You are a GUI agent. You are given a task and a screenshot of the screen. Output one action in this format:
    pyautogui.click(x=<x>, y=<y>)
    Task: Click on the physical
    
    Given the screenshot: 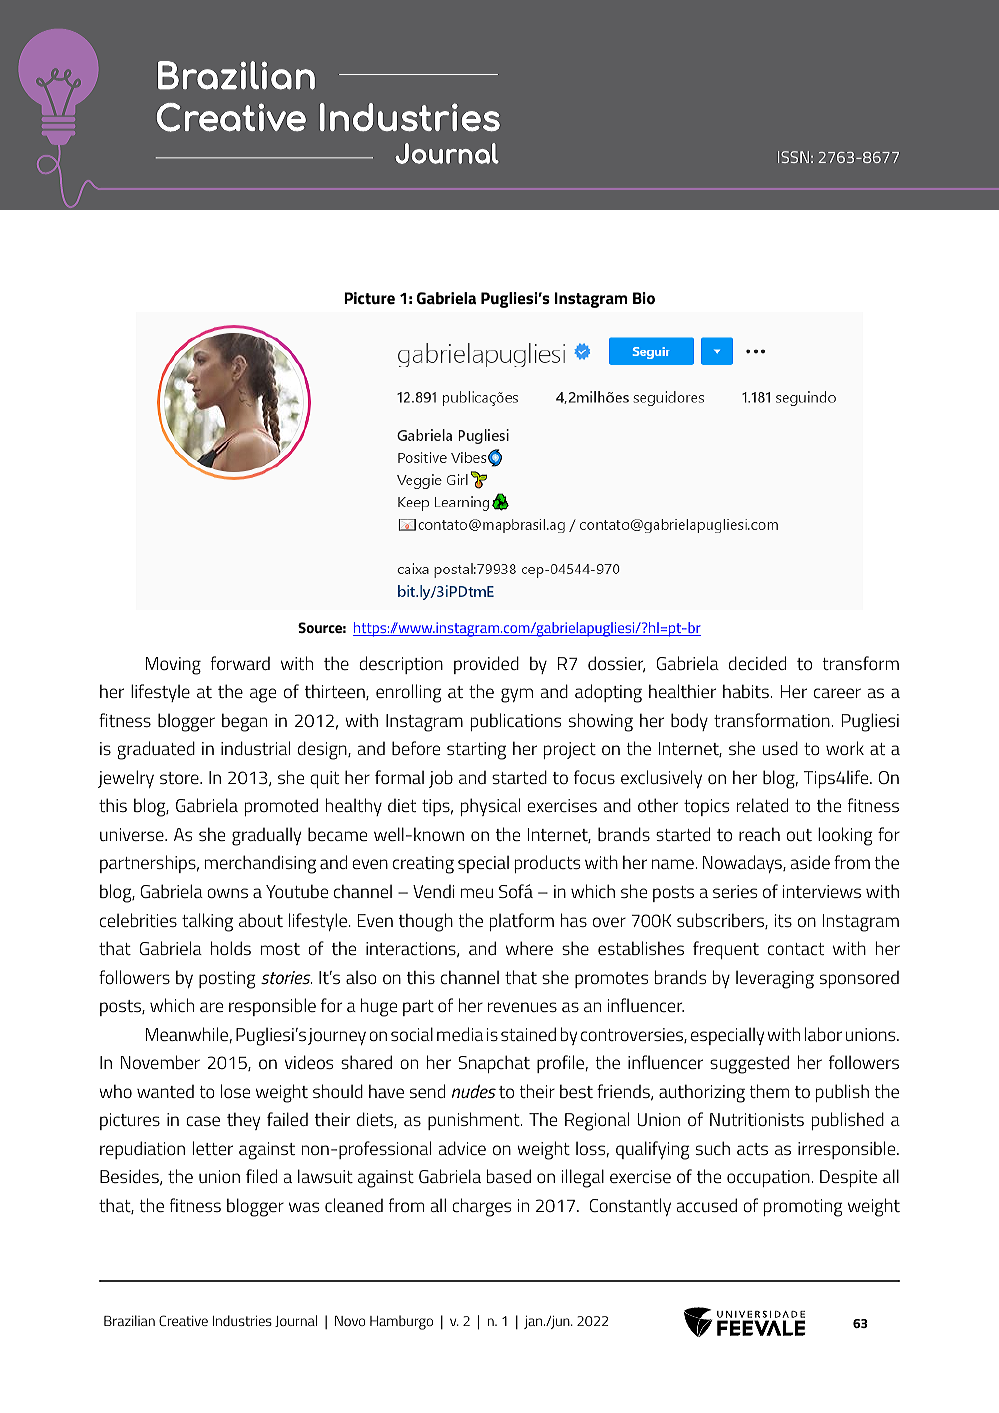 What is the action you would take?
    pyautogui.click(x=490, y=807)
